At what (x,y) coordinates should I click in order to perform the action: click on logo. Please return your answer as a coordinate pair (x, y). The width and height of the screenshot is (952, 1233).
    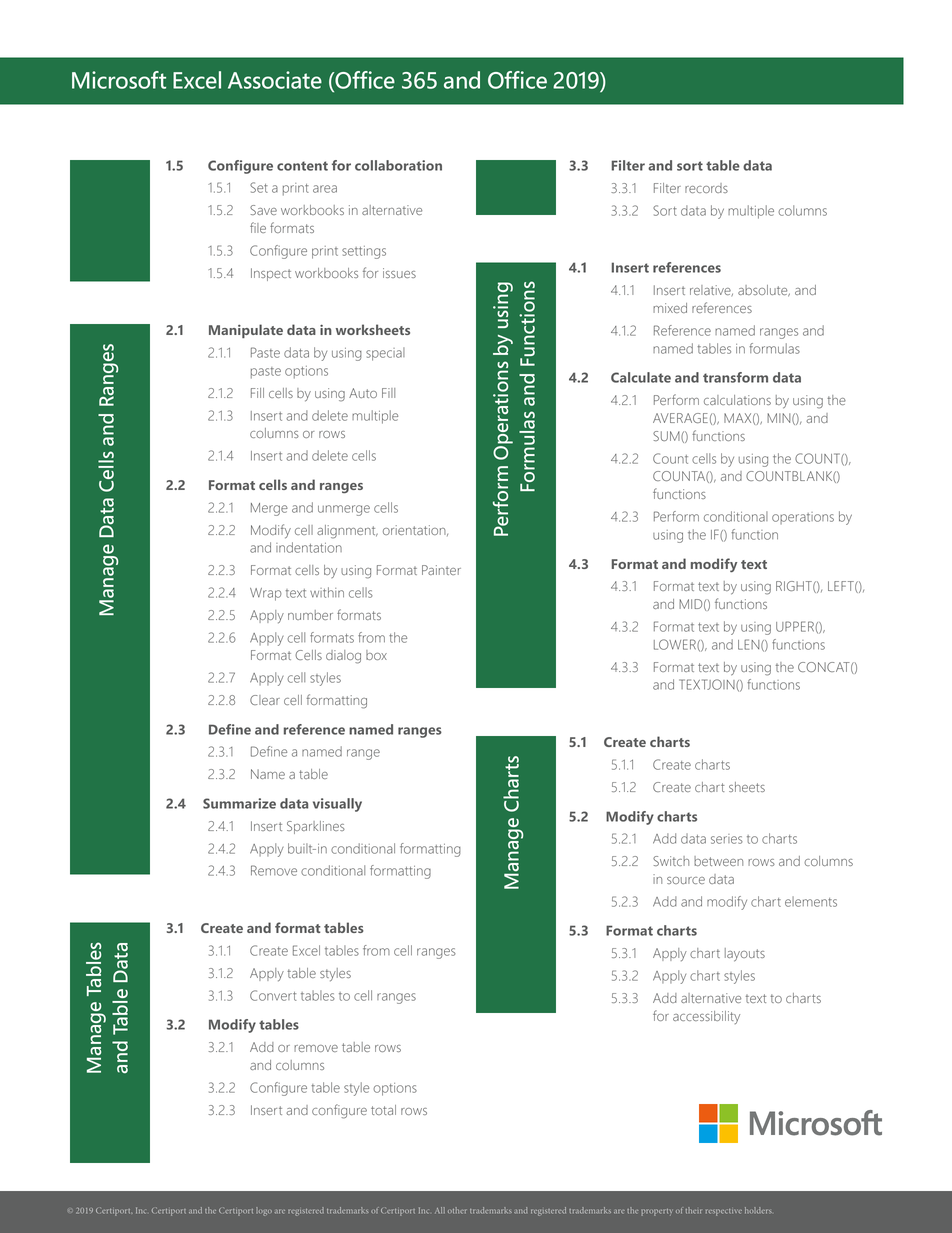
    Looking at the image, I should click on (264, 1211).
